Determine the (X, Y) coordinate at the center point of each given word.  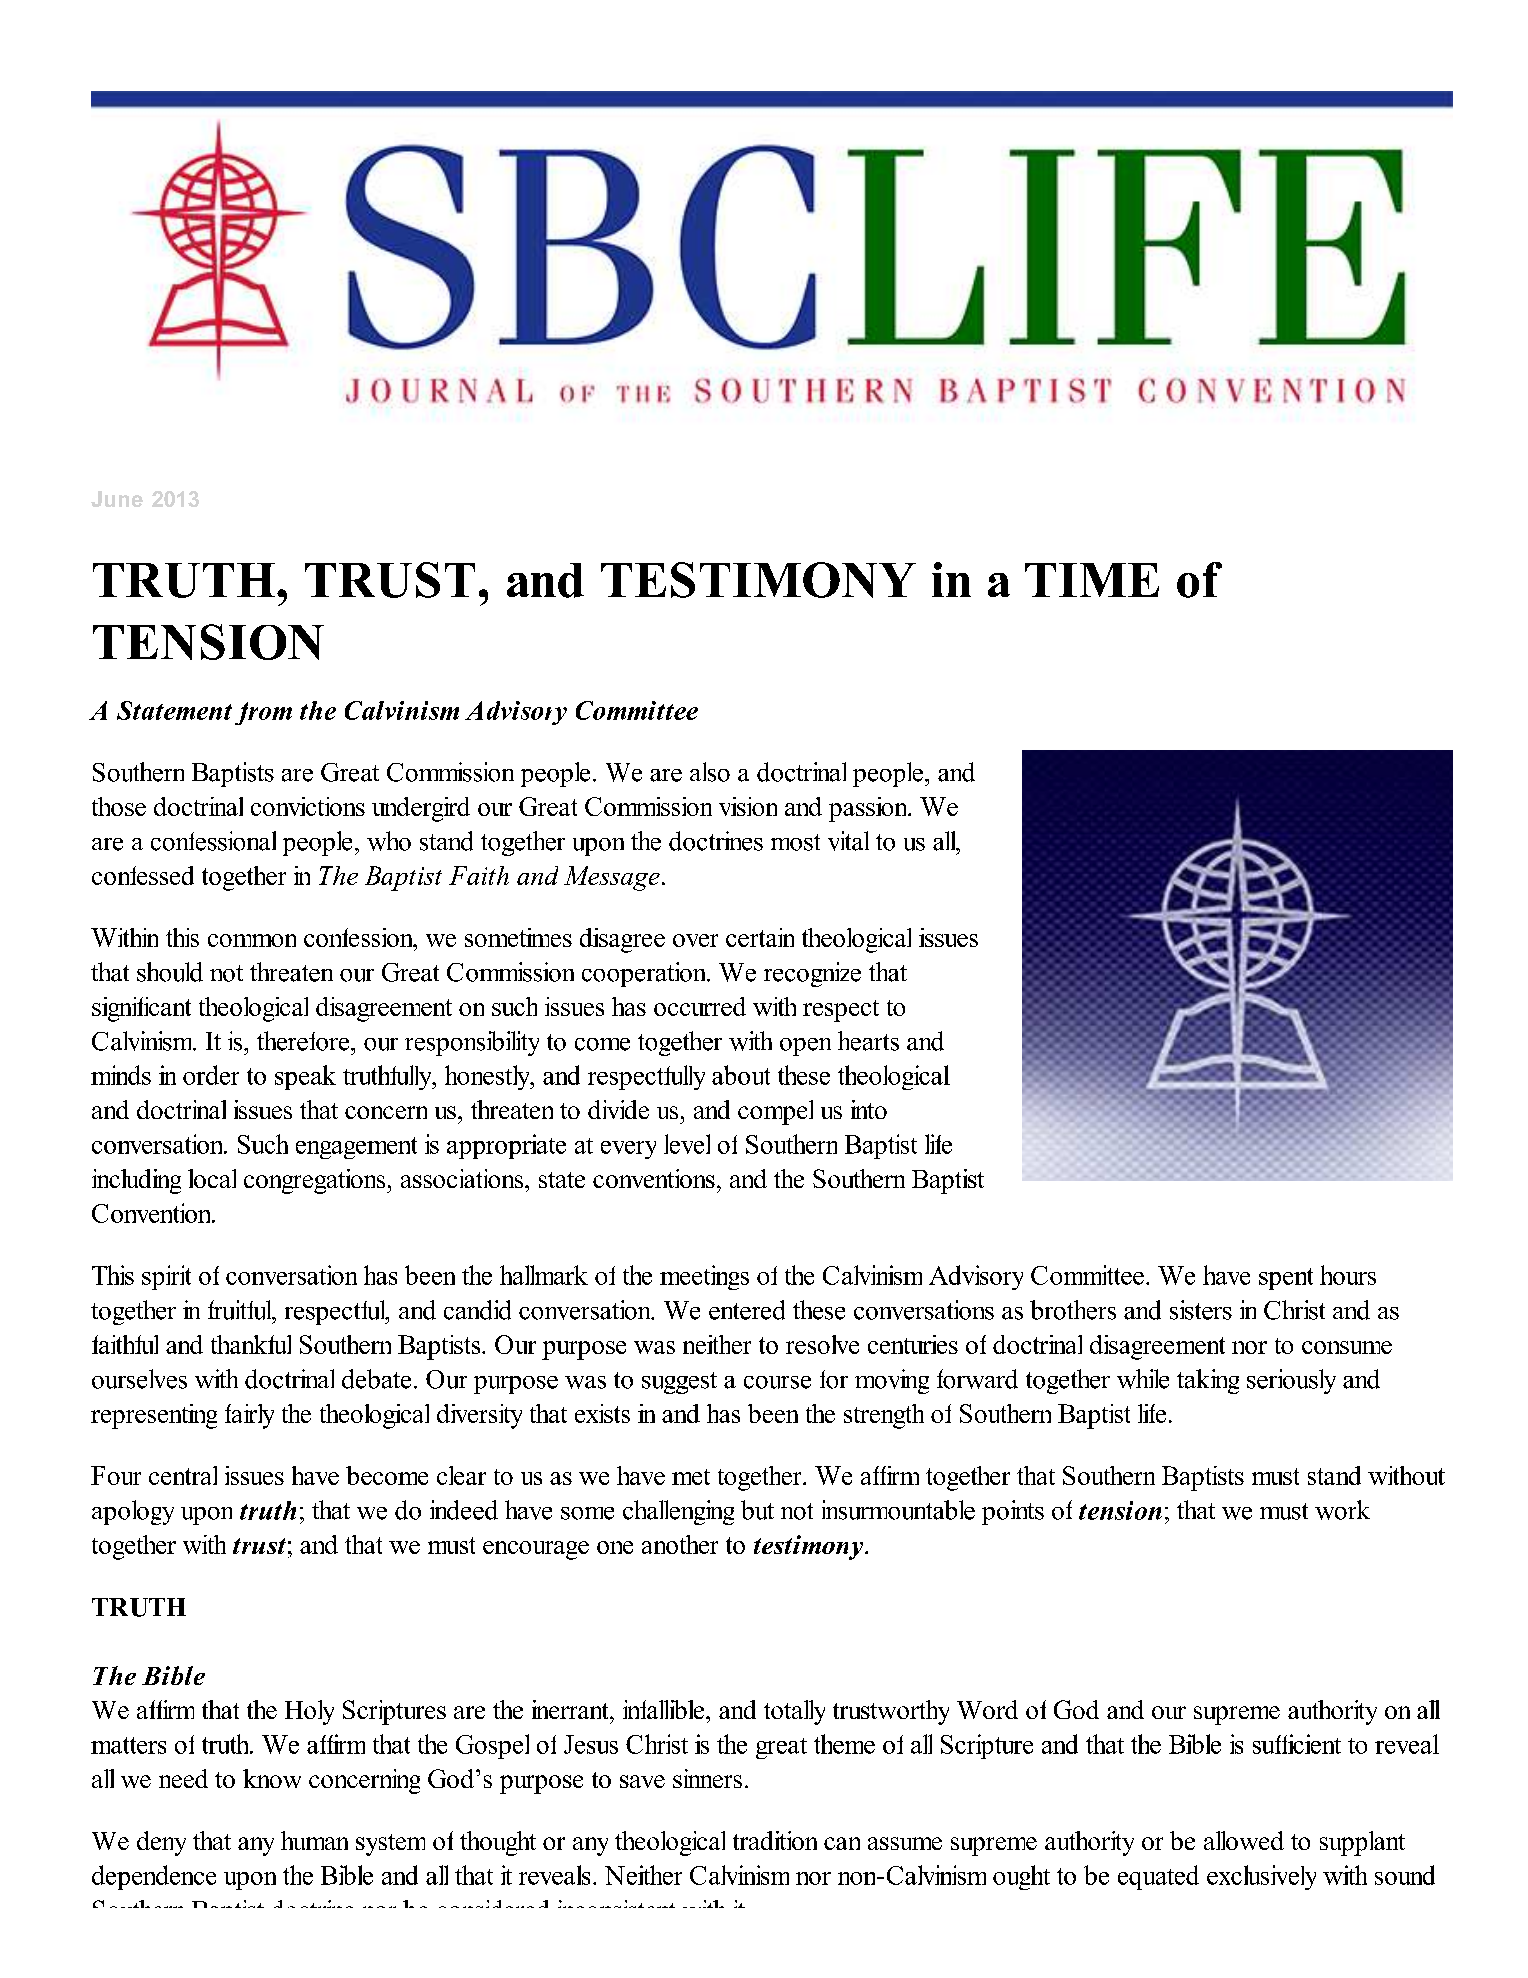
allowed (1244, 1840)
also (710, 772)
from (263, 713)
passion (869, 809)
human (314, 1840)
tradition (775, 1840)
